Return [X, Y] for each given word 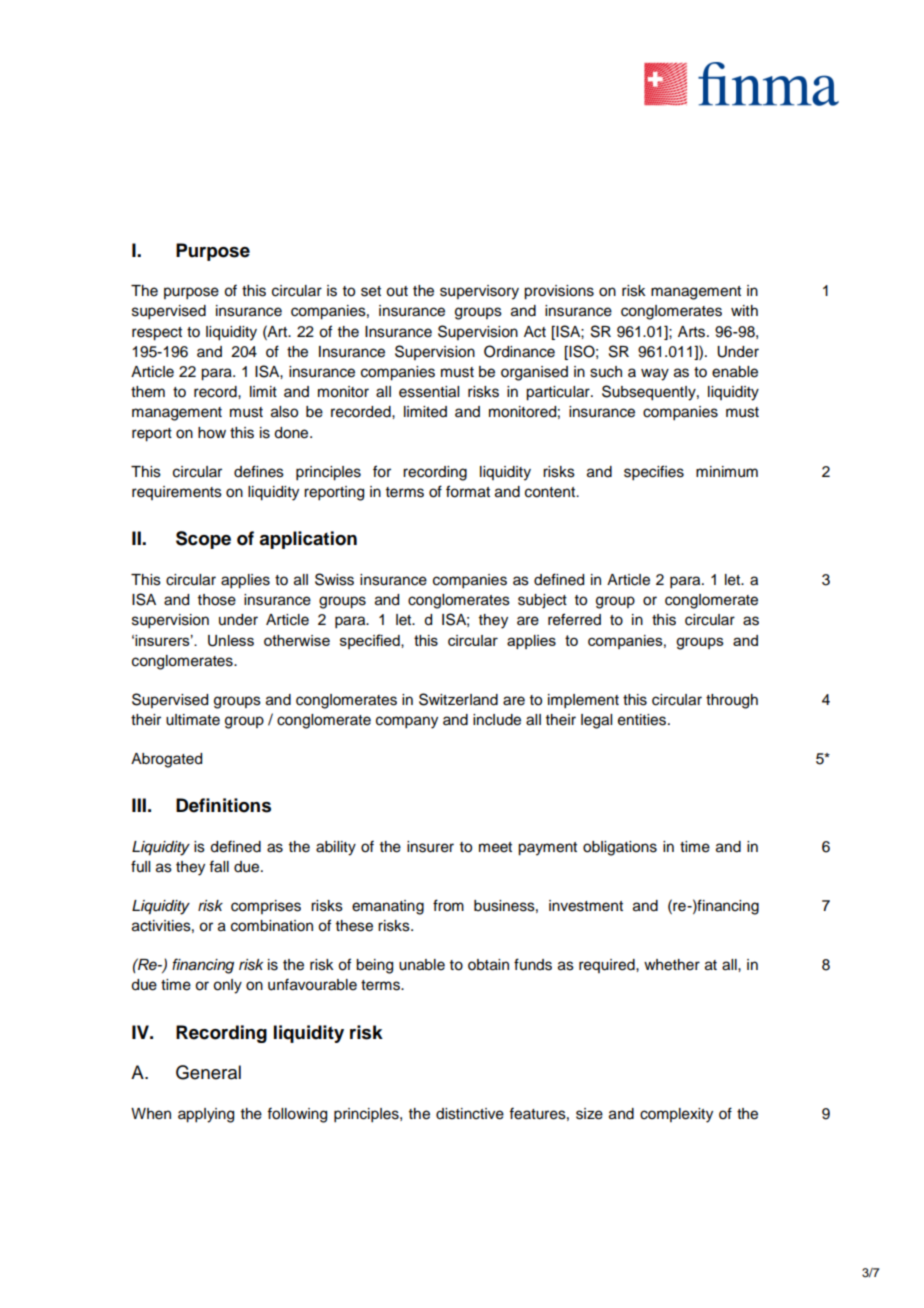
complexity [676, 1115]
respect [157, 334]
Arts [693, 332]
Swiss [334, 579]
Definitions [223, 805]
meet [495, 847]
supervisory [479, 292]
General [208, 1072]
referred [574, 619]
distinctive [470, 1114]
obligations [620, 848]
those [217, 600]
